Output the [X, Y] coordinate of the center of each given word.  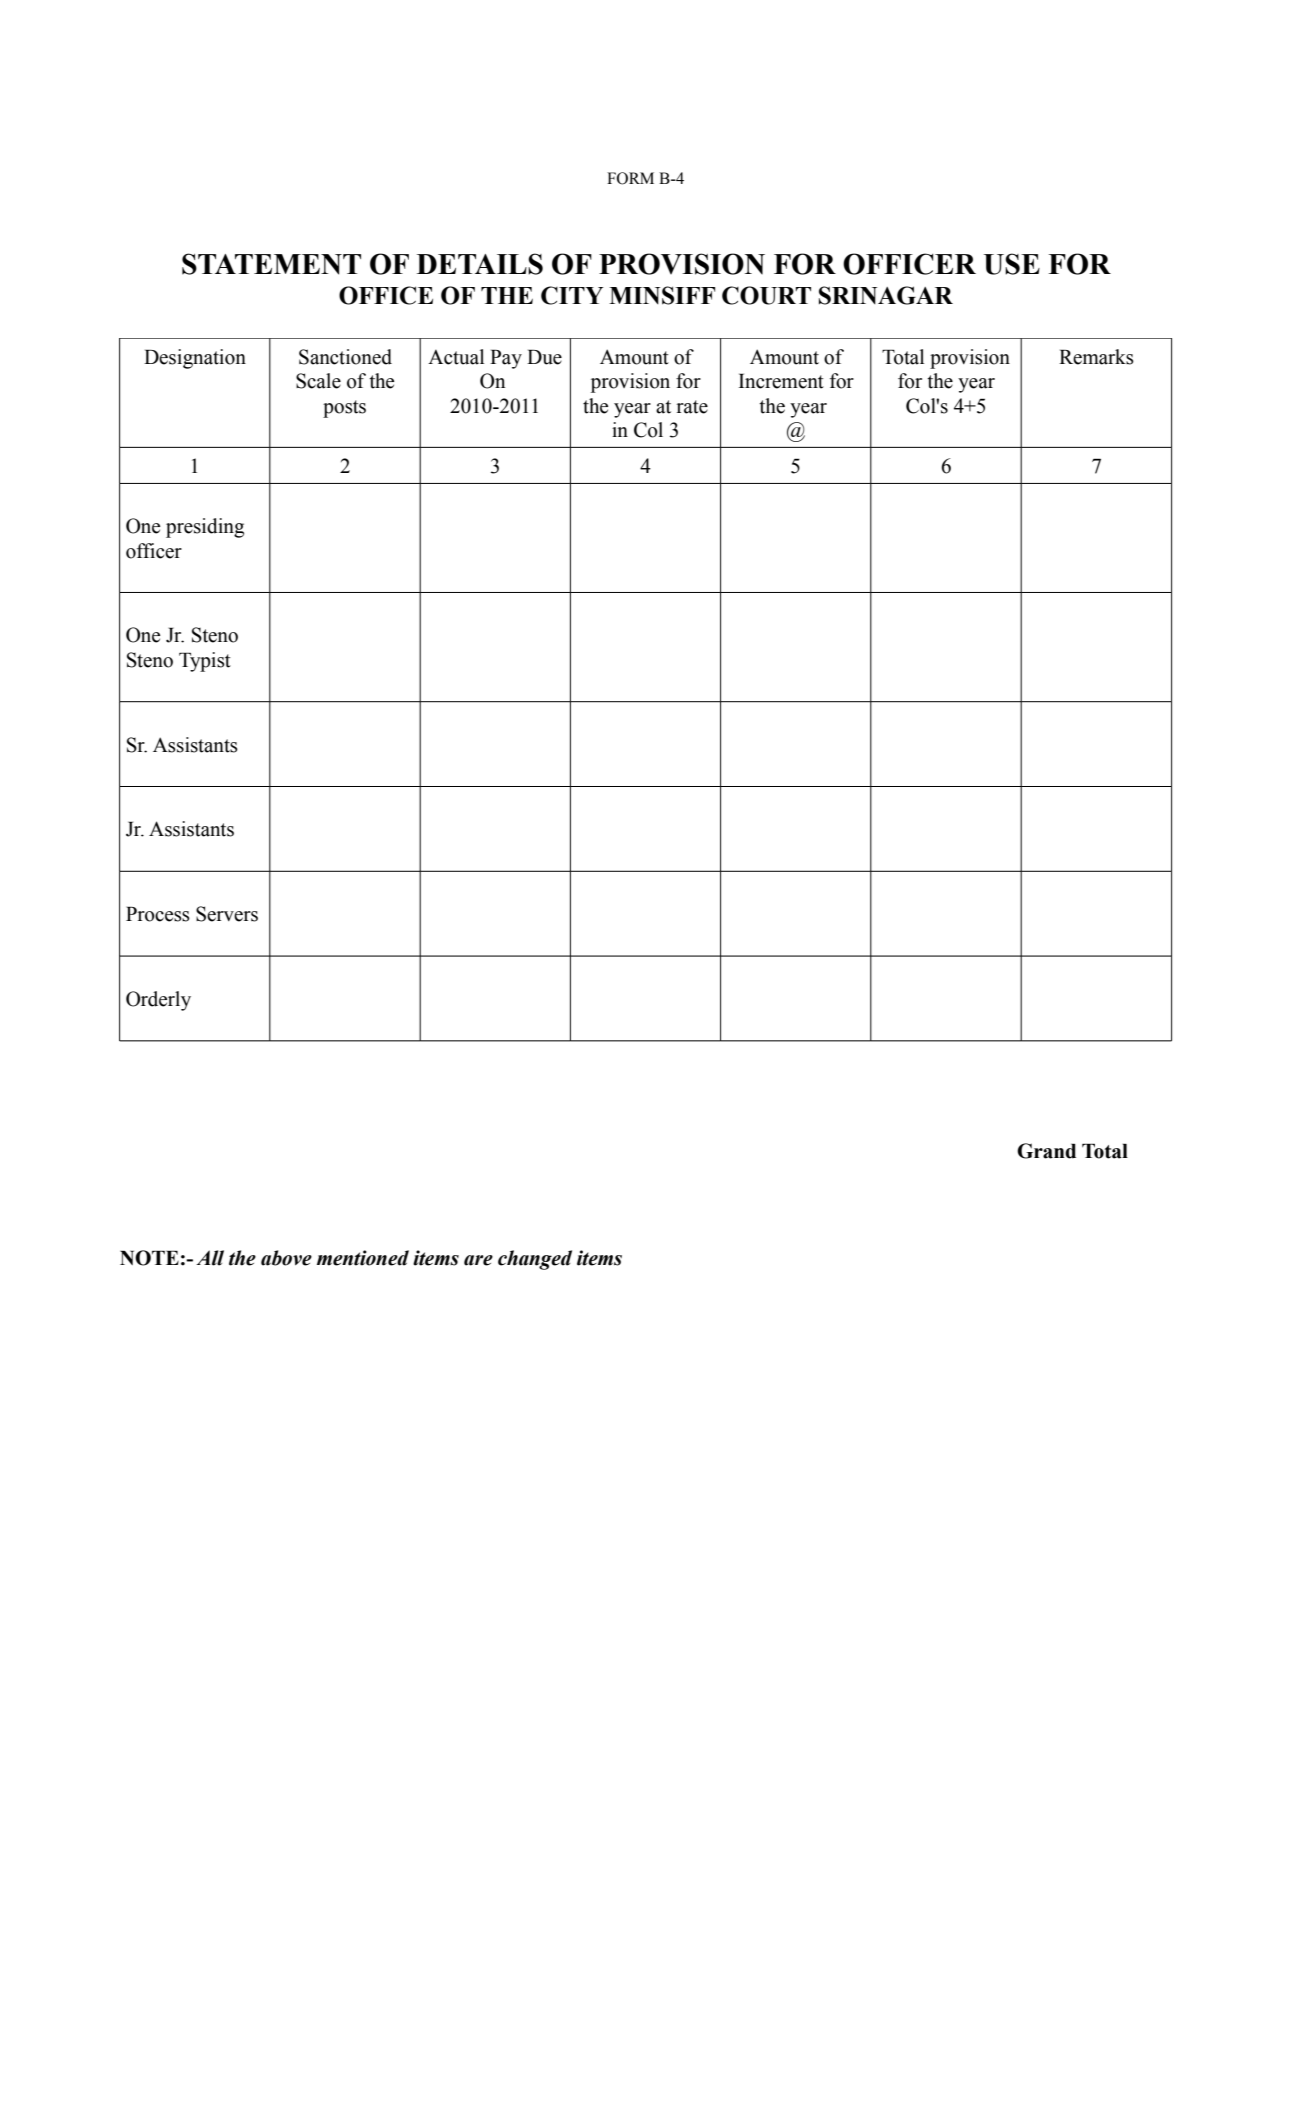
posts [344, 409]
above [286, 1258]
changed [535, 1260]
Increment [781, 381]
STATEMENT [271, 264]
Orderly [158, 1001]
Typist [205, 662]
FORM [630, 178]
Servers [227, 914]
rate [692, 407]
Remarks [1096, 357]
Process [158, 914]
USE [1012, 264]
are [478, 1260]
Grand [1046, 1151]
